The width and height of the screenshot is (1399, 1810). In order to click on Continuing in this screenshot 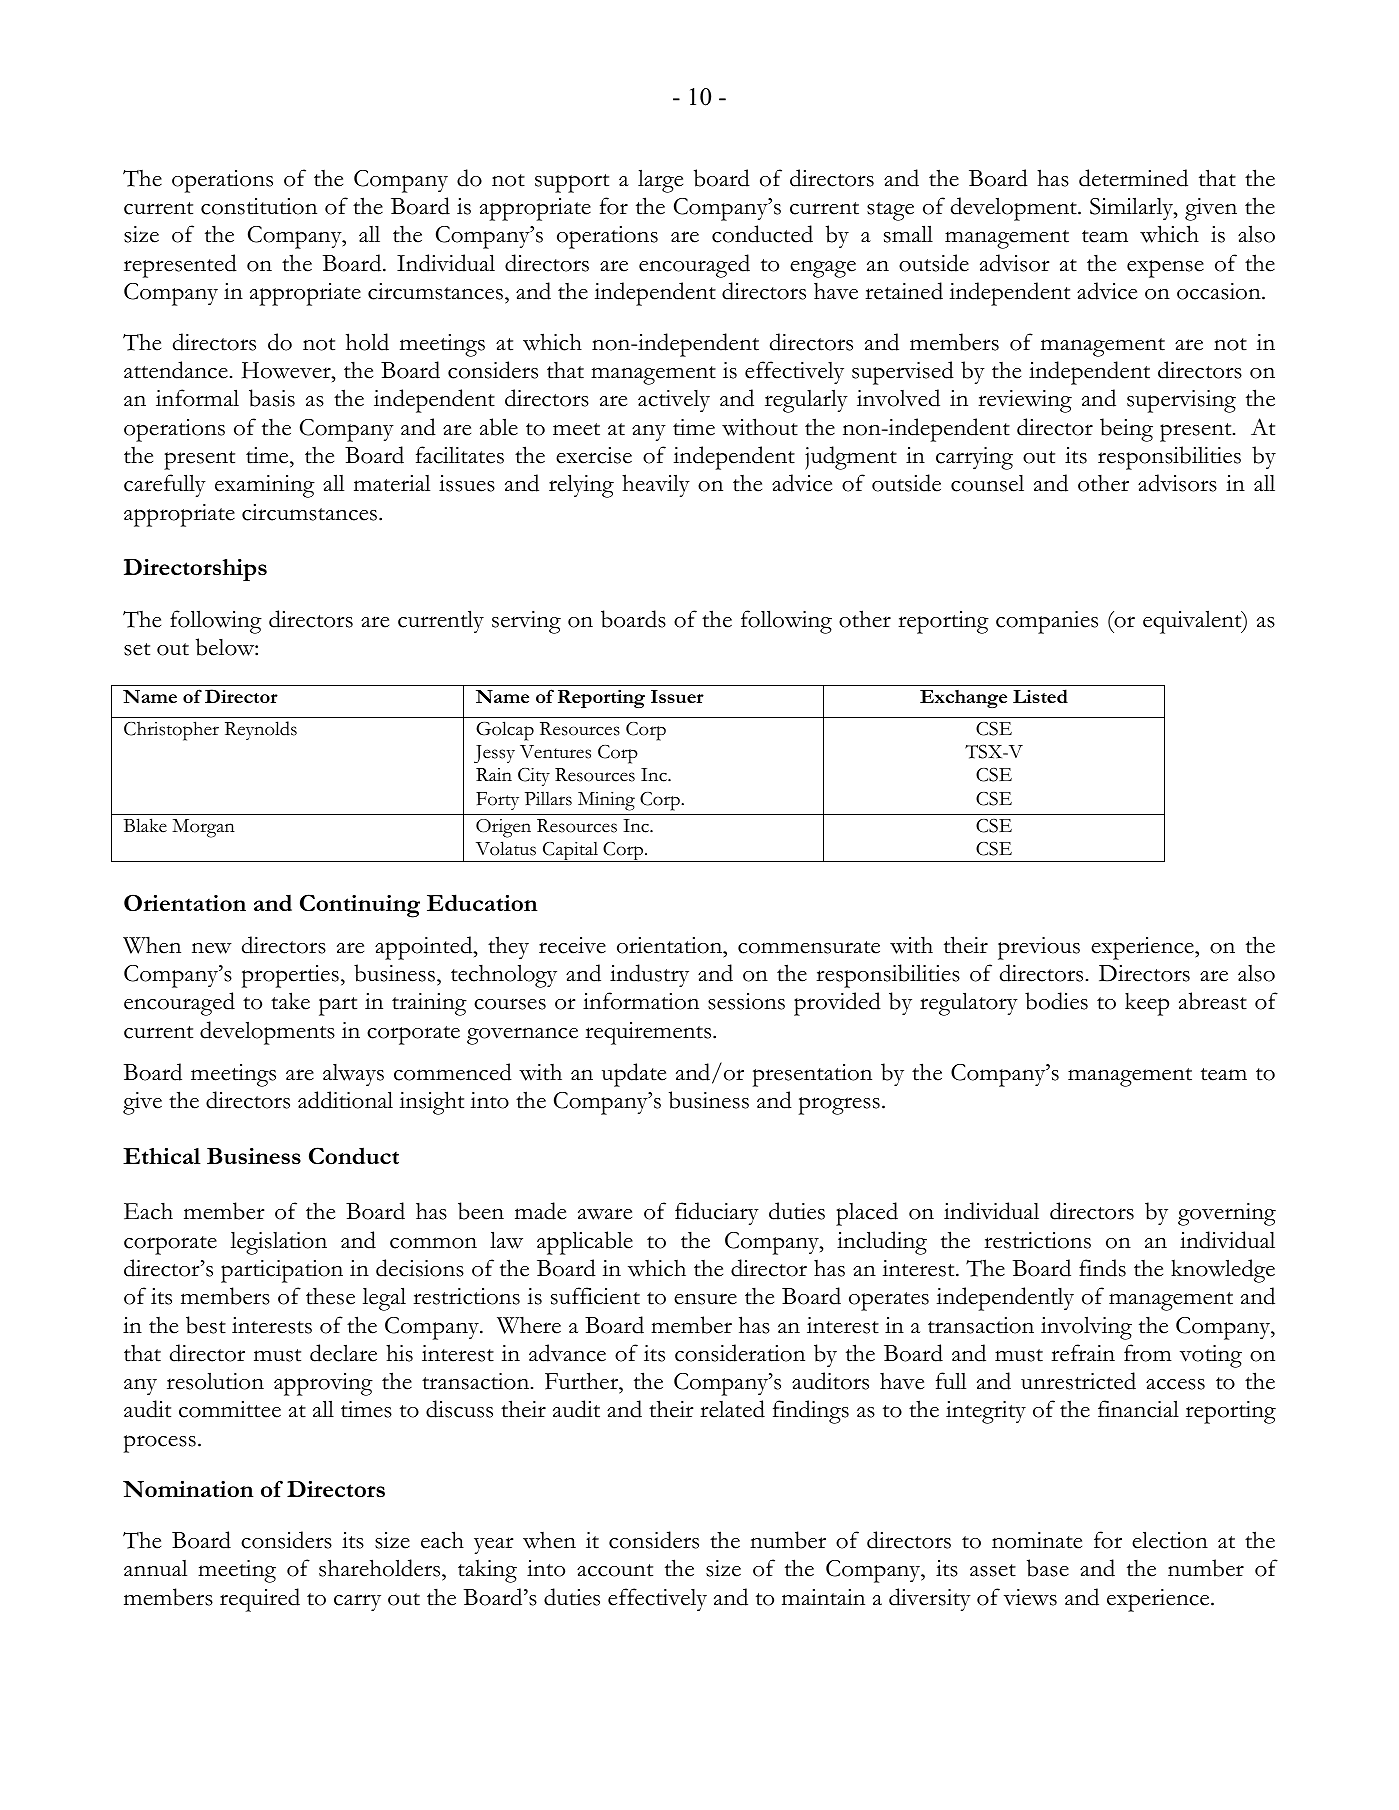, I will do `click(360, 906)`.
